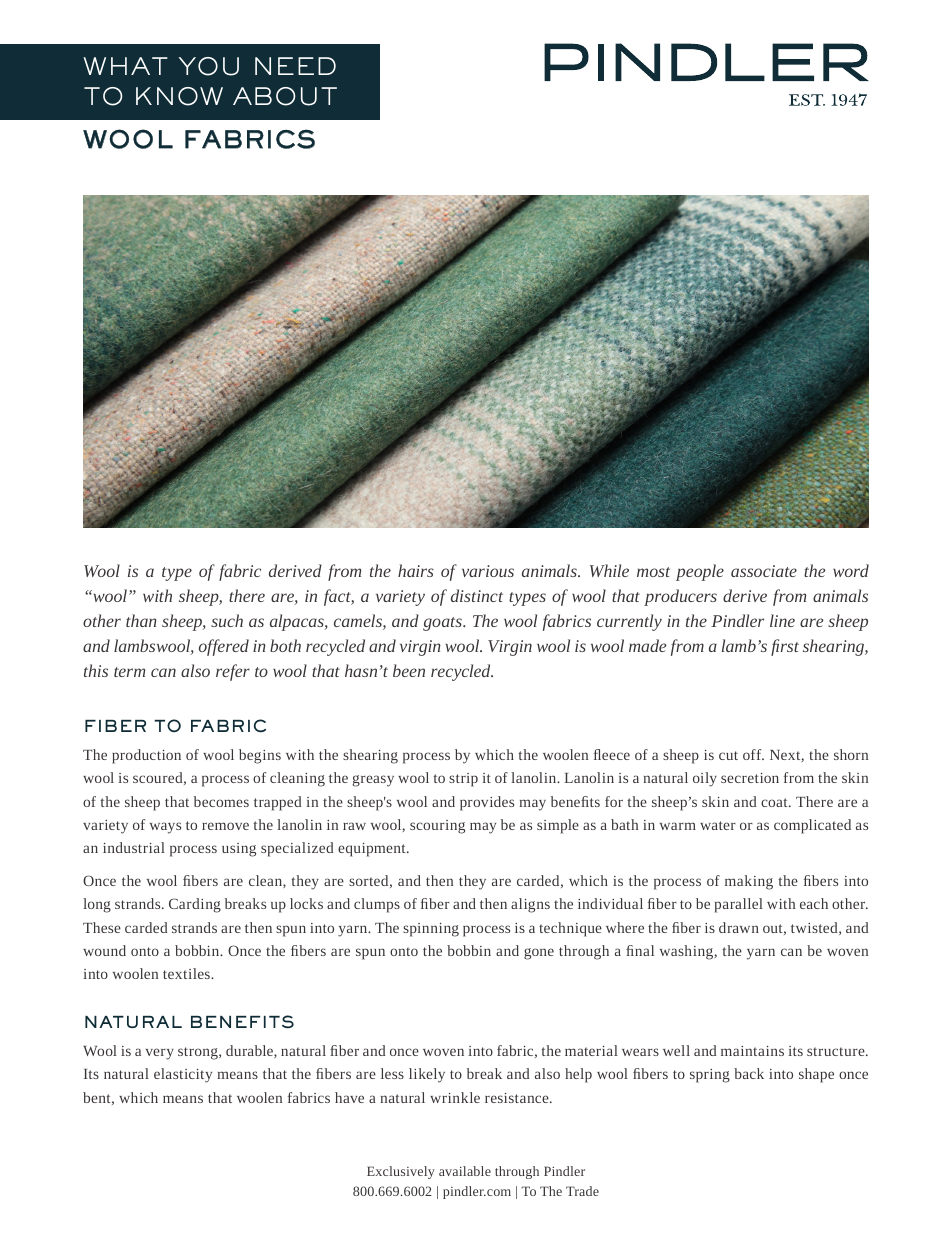  I want to click on elasticity, so click(183, 1075).
